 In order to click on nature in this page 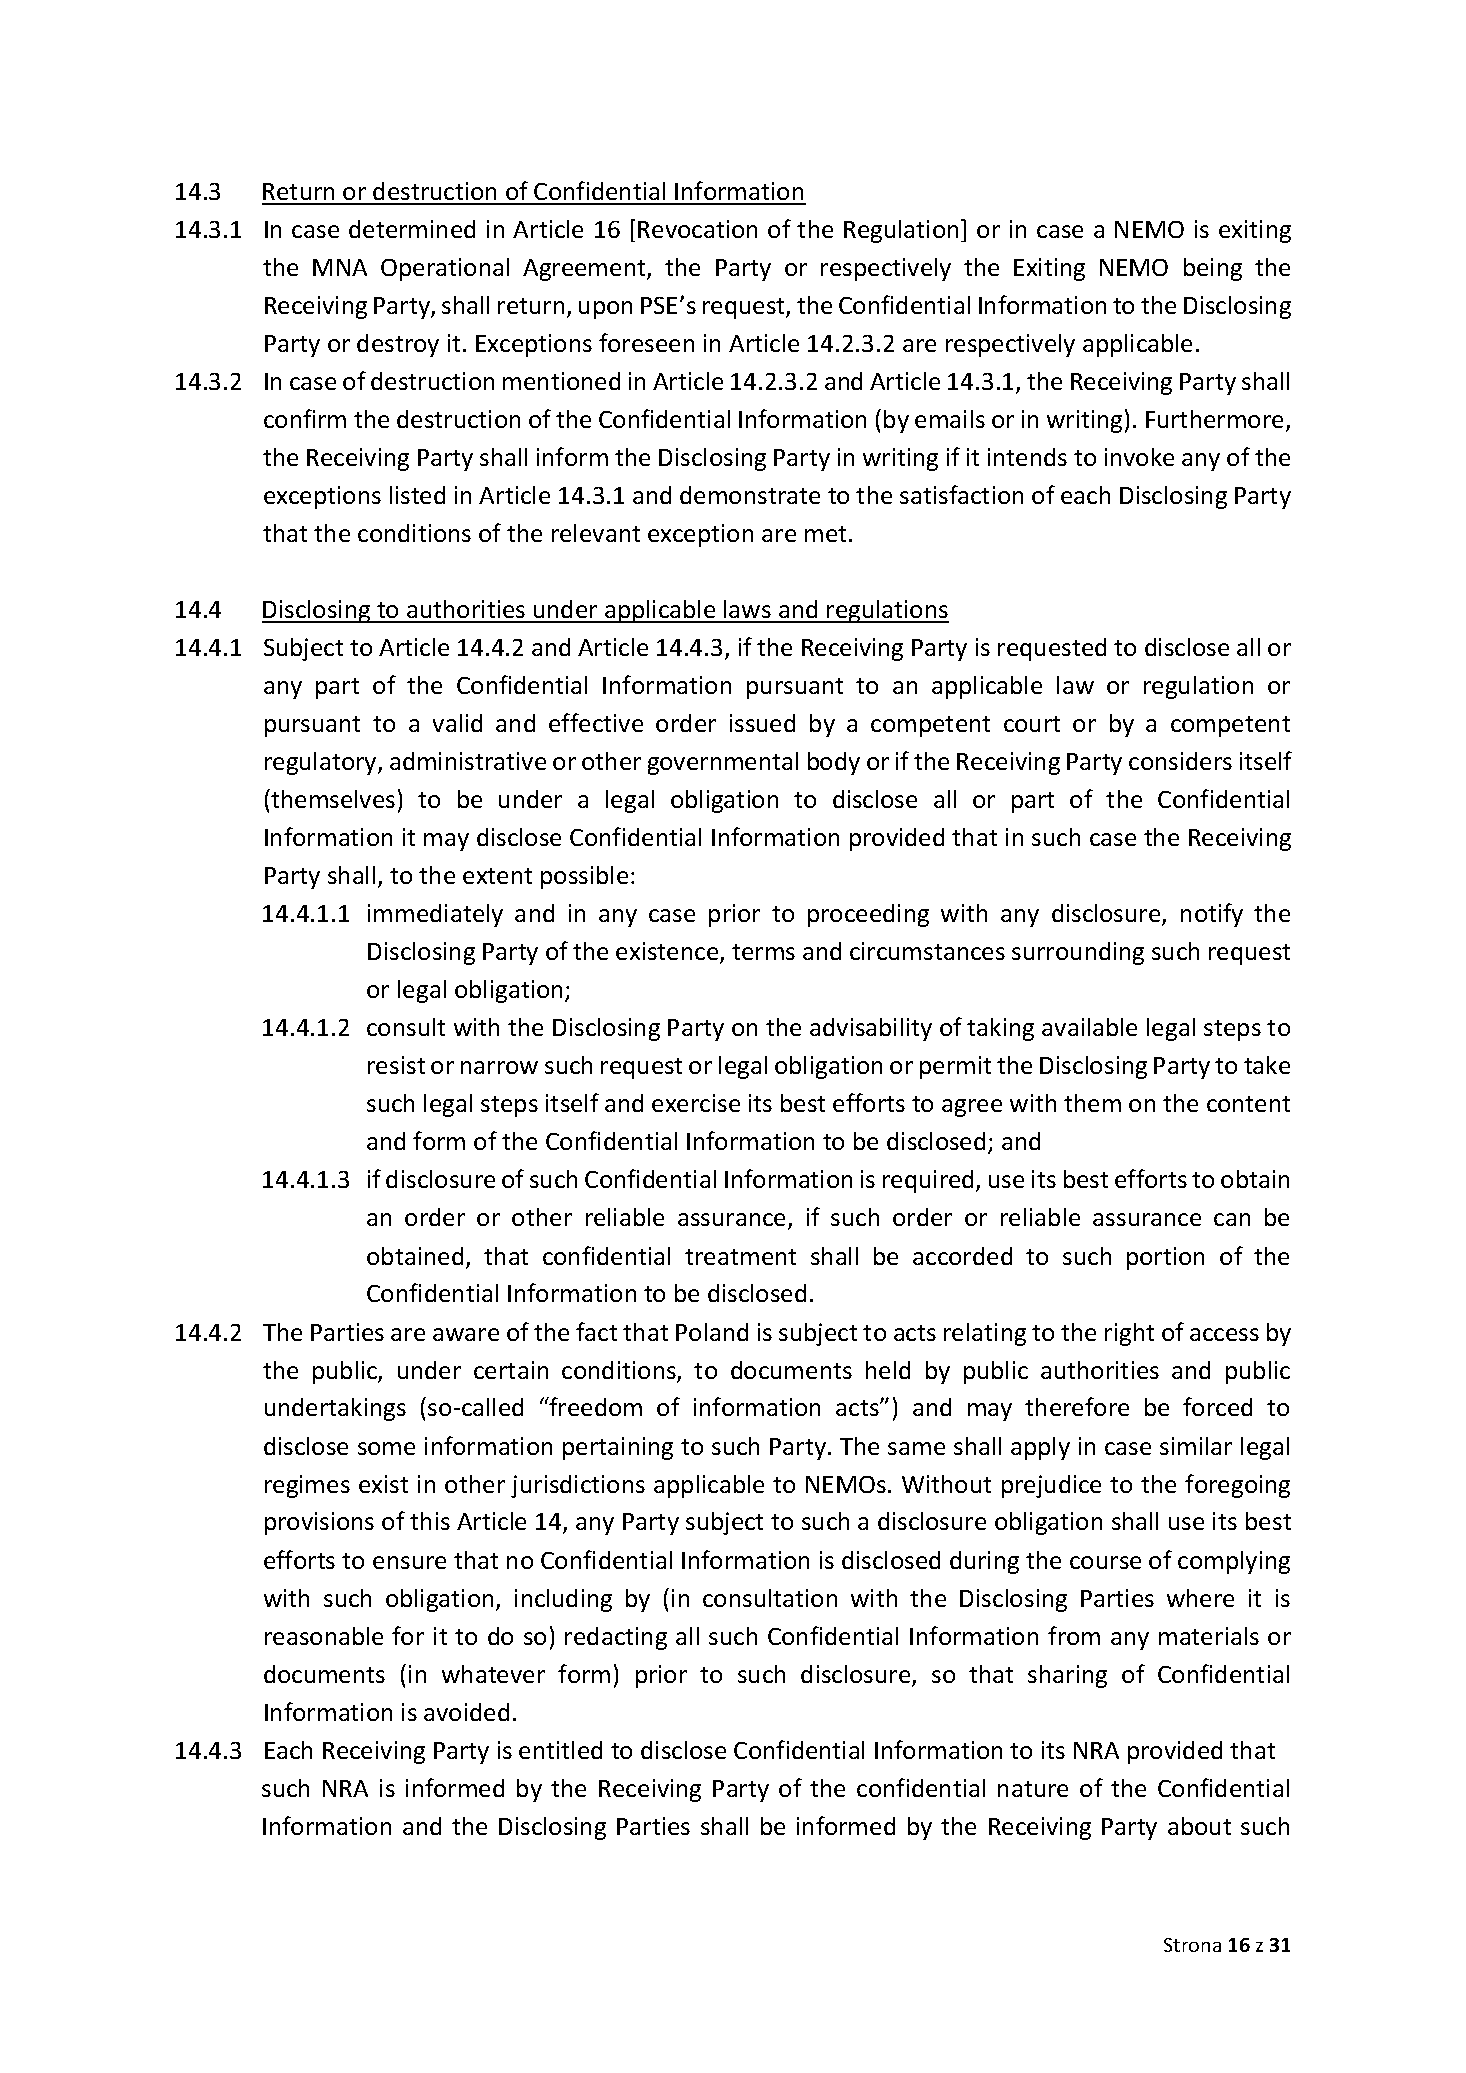, I will do `click(1033, 1789)`.
